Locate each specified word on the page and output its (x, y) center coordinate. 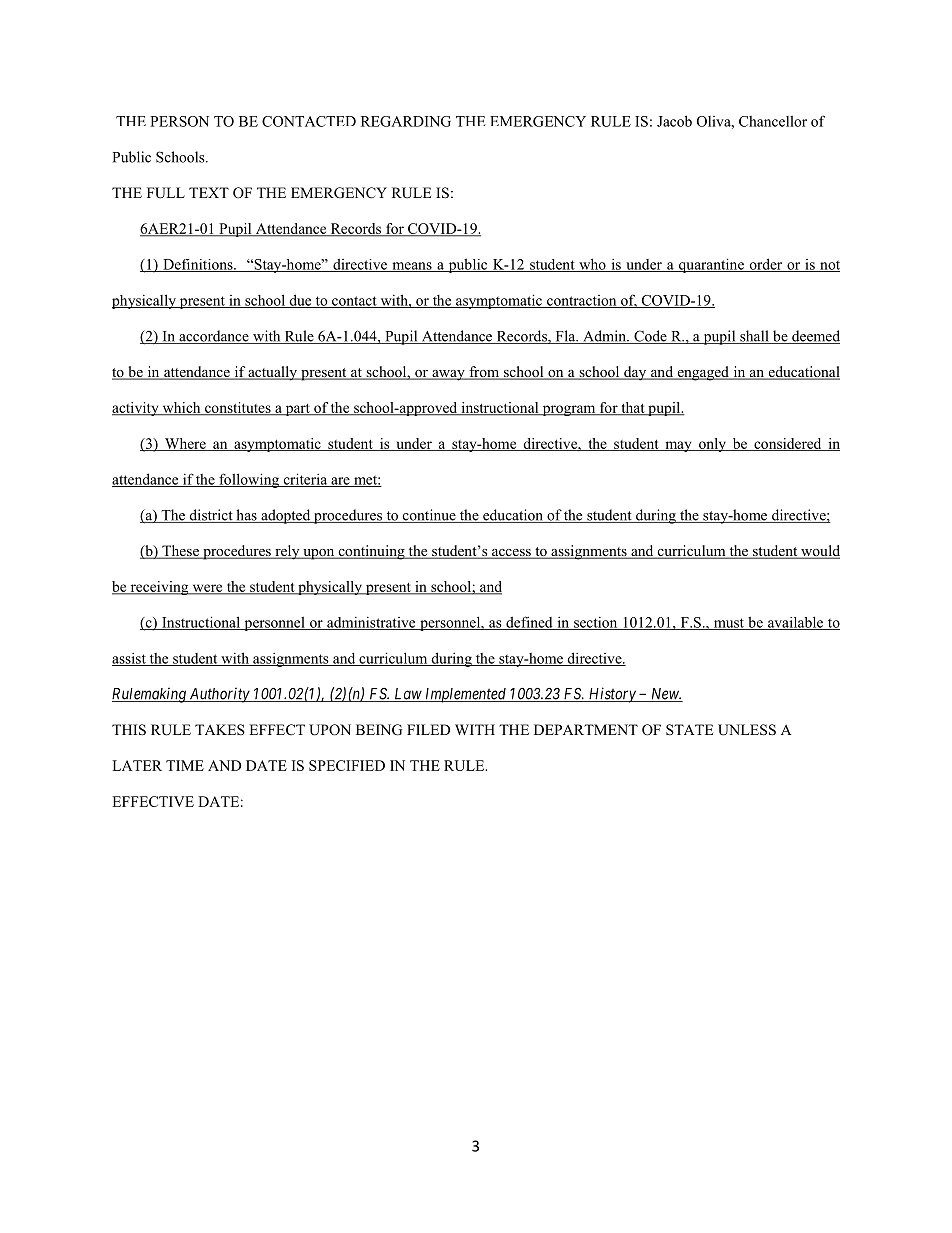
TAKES (220, 729)
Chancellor (773, 121)
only (713, 445)
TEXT (209, 192)
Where (185, 444)
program (569, 410)
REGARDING (406, 121)
